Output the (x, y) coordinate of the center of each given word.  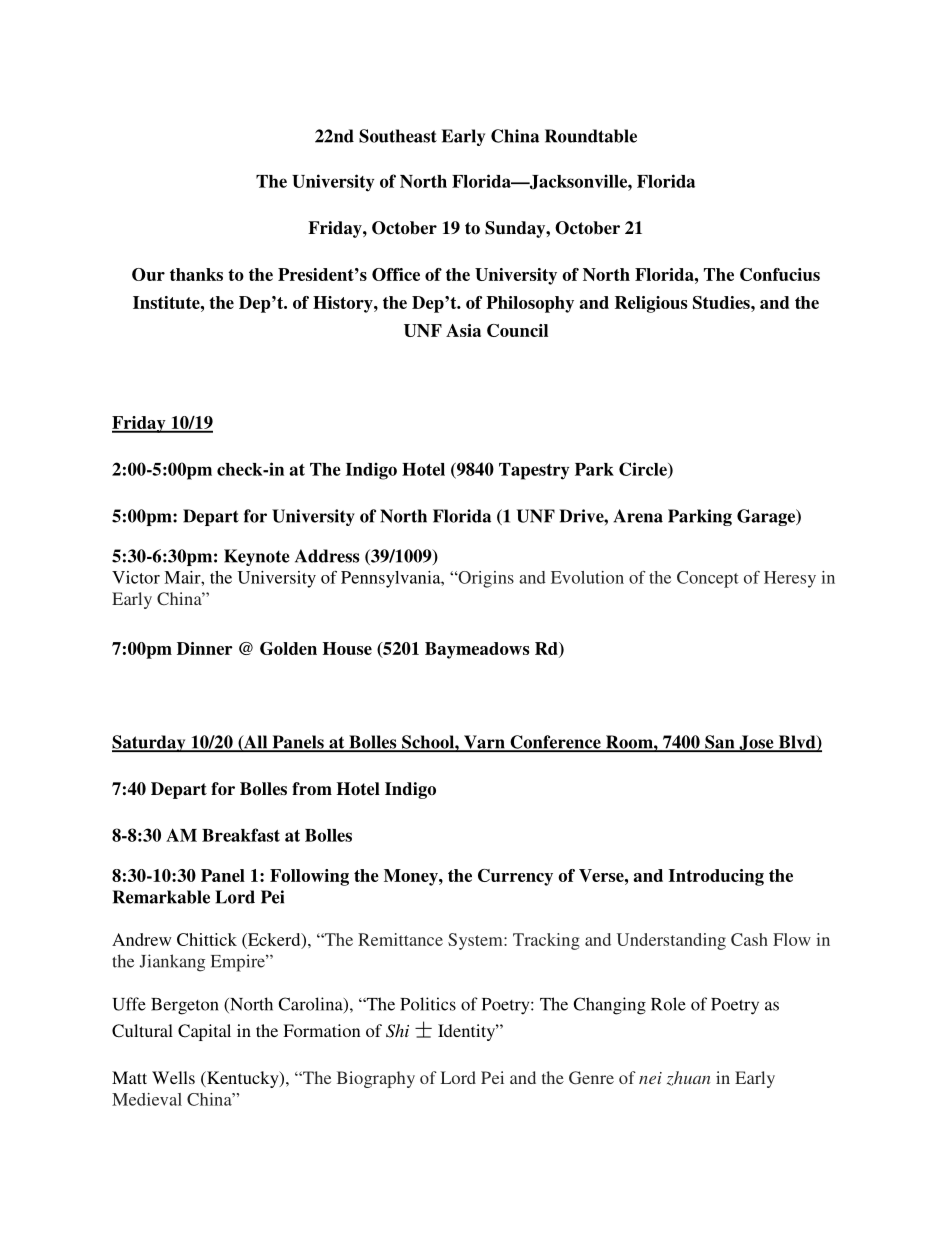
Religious (651, 304)
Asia (463, 330)
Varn (484, 743)
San (720, 743)
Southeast (398, 136)
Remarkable (161, 897)
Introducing (716, 877)
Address (327, 556)
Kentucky (243, 1079)
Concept (708, 579)
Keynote (257, 557)
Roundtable (591, 136)
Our (148, 274)
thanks (196, 274)
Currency (515, 877)
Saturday (150, 743)
